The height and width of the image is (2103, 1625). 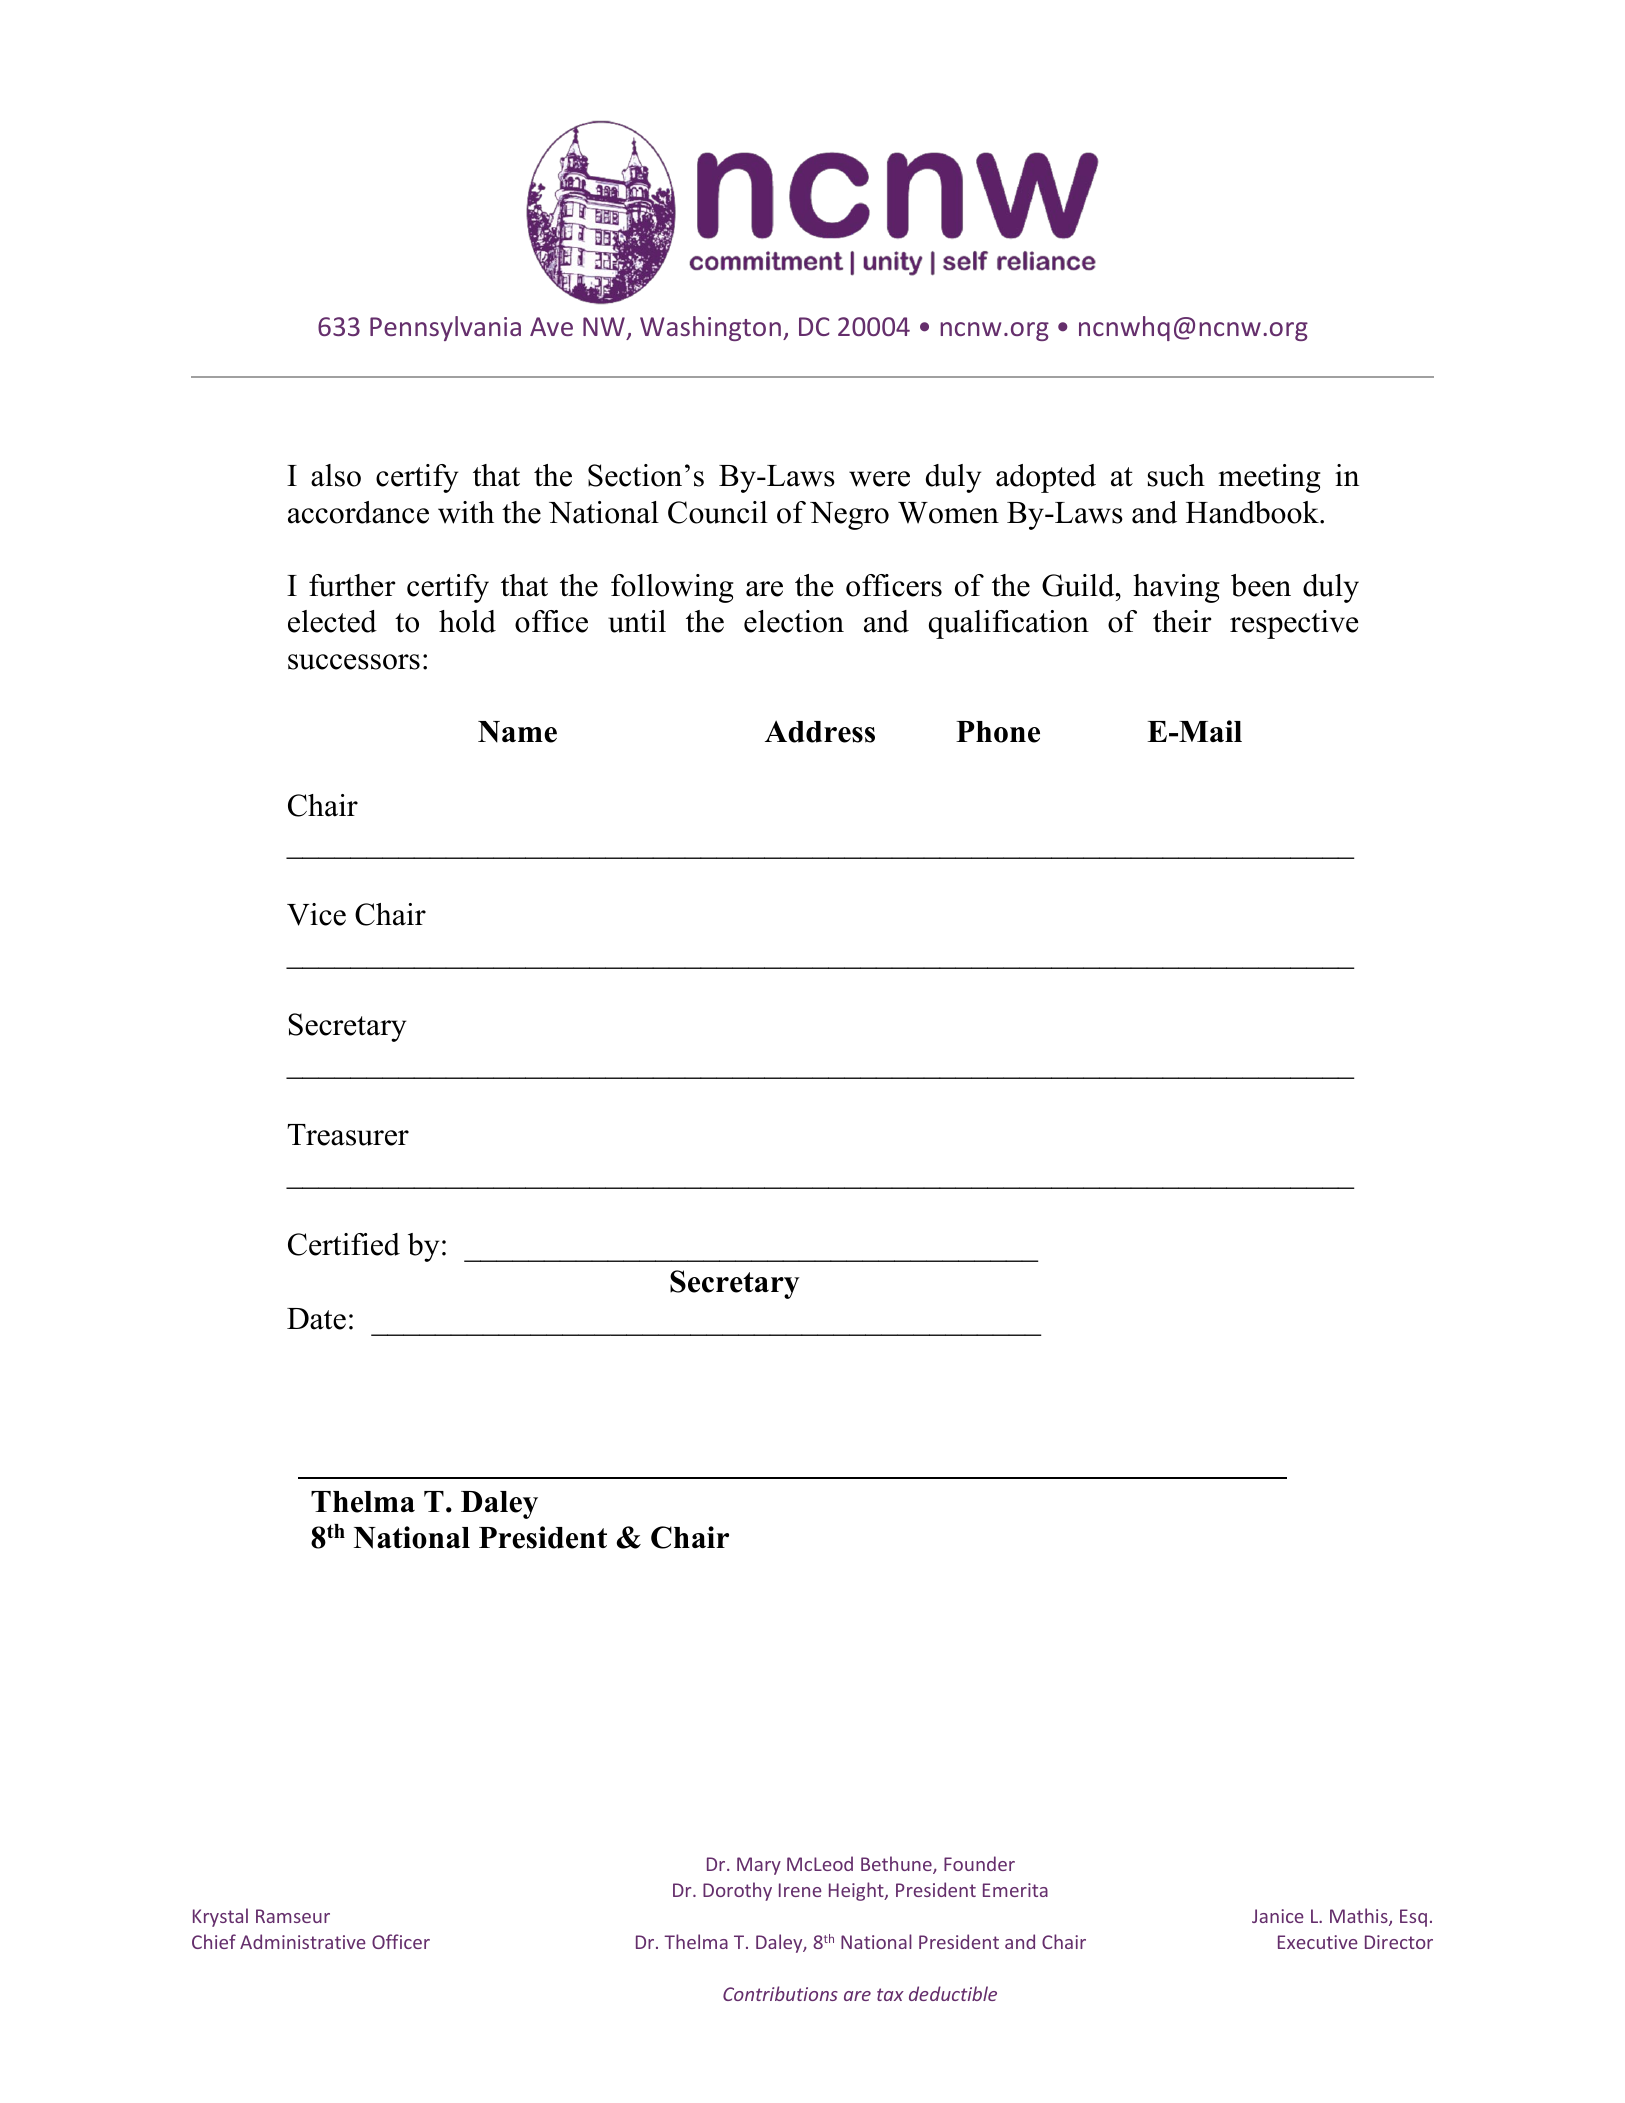 What do you see at coordinates (1269, 478) in the image?
I see `meeting` at bounding box center [1269, 478].
